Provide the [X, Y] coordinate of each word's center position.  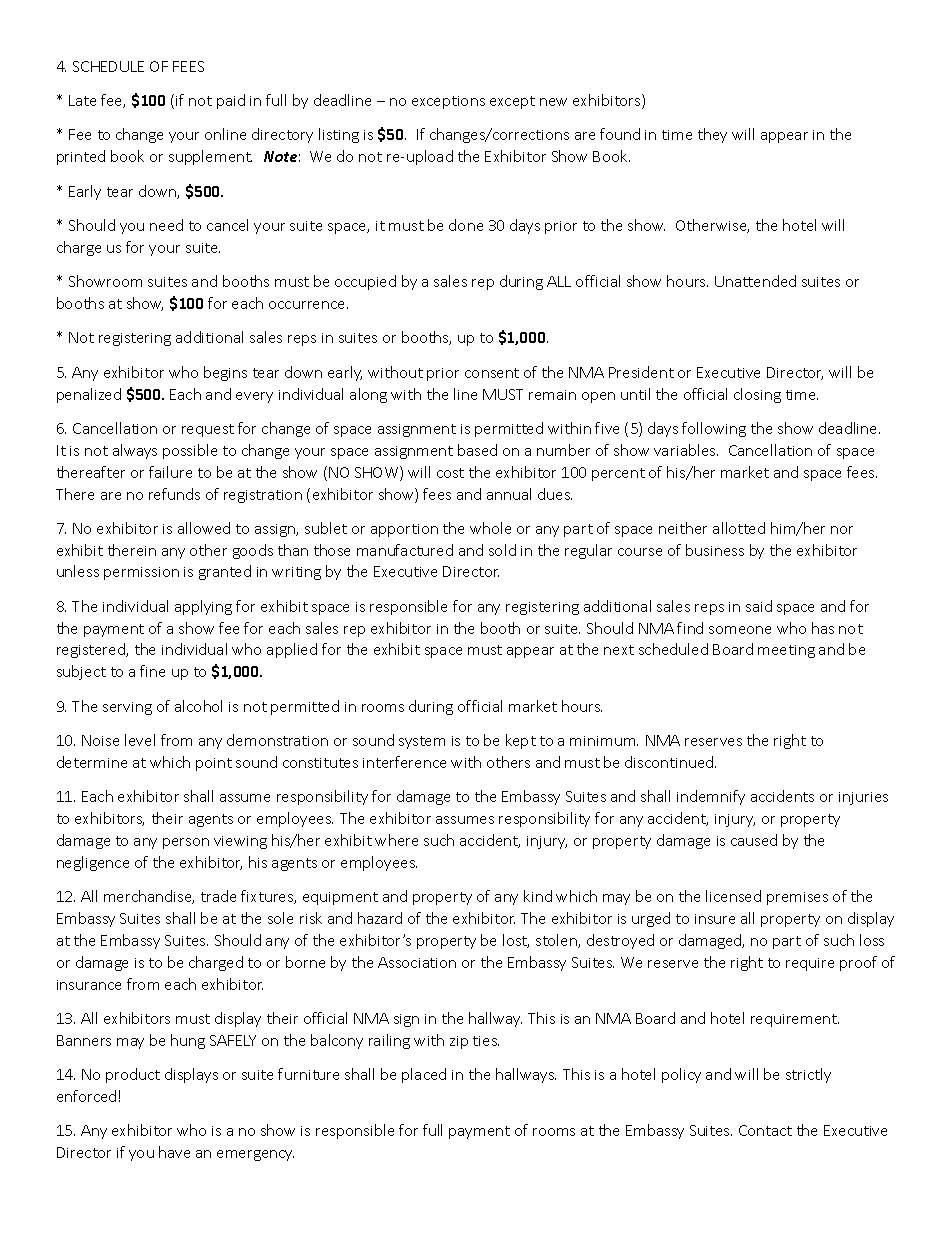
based [477, 450]
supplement [210, 157]
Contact [765, 1130]
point [214, 764]
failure [170, 472]
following [714, 429]
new [553, 102]
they [712, 135]
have [174, 1152]
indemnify [711, 797]
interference [404, 762]
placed [424, 1075]
